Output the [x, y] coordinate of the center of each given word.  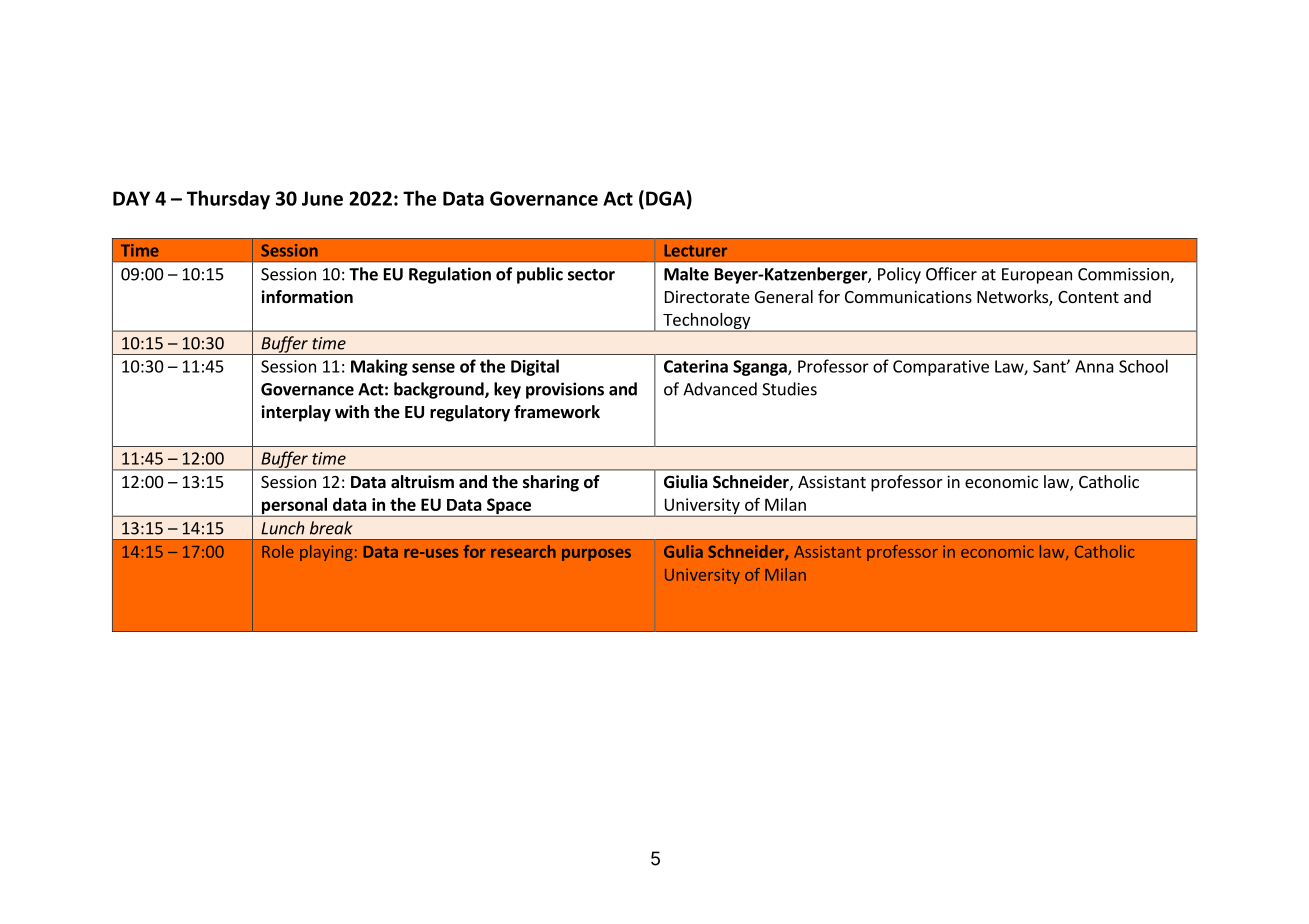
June [322, 198]
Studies [789, 389]
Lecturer [695, 250]
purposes [596, 555]
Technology [707, 322]
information [307, 297]
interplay [296, 413]
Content [1088, 297]
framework [557, 412]
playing [326, 553]
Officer [951, 274]
